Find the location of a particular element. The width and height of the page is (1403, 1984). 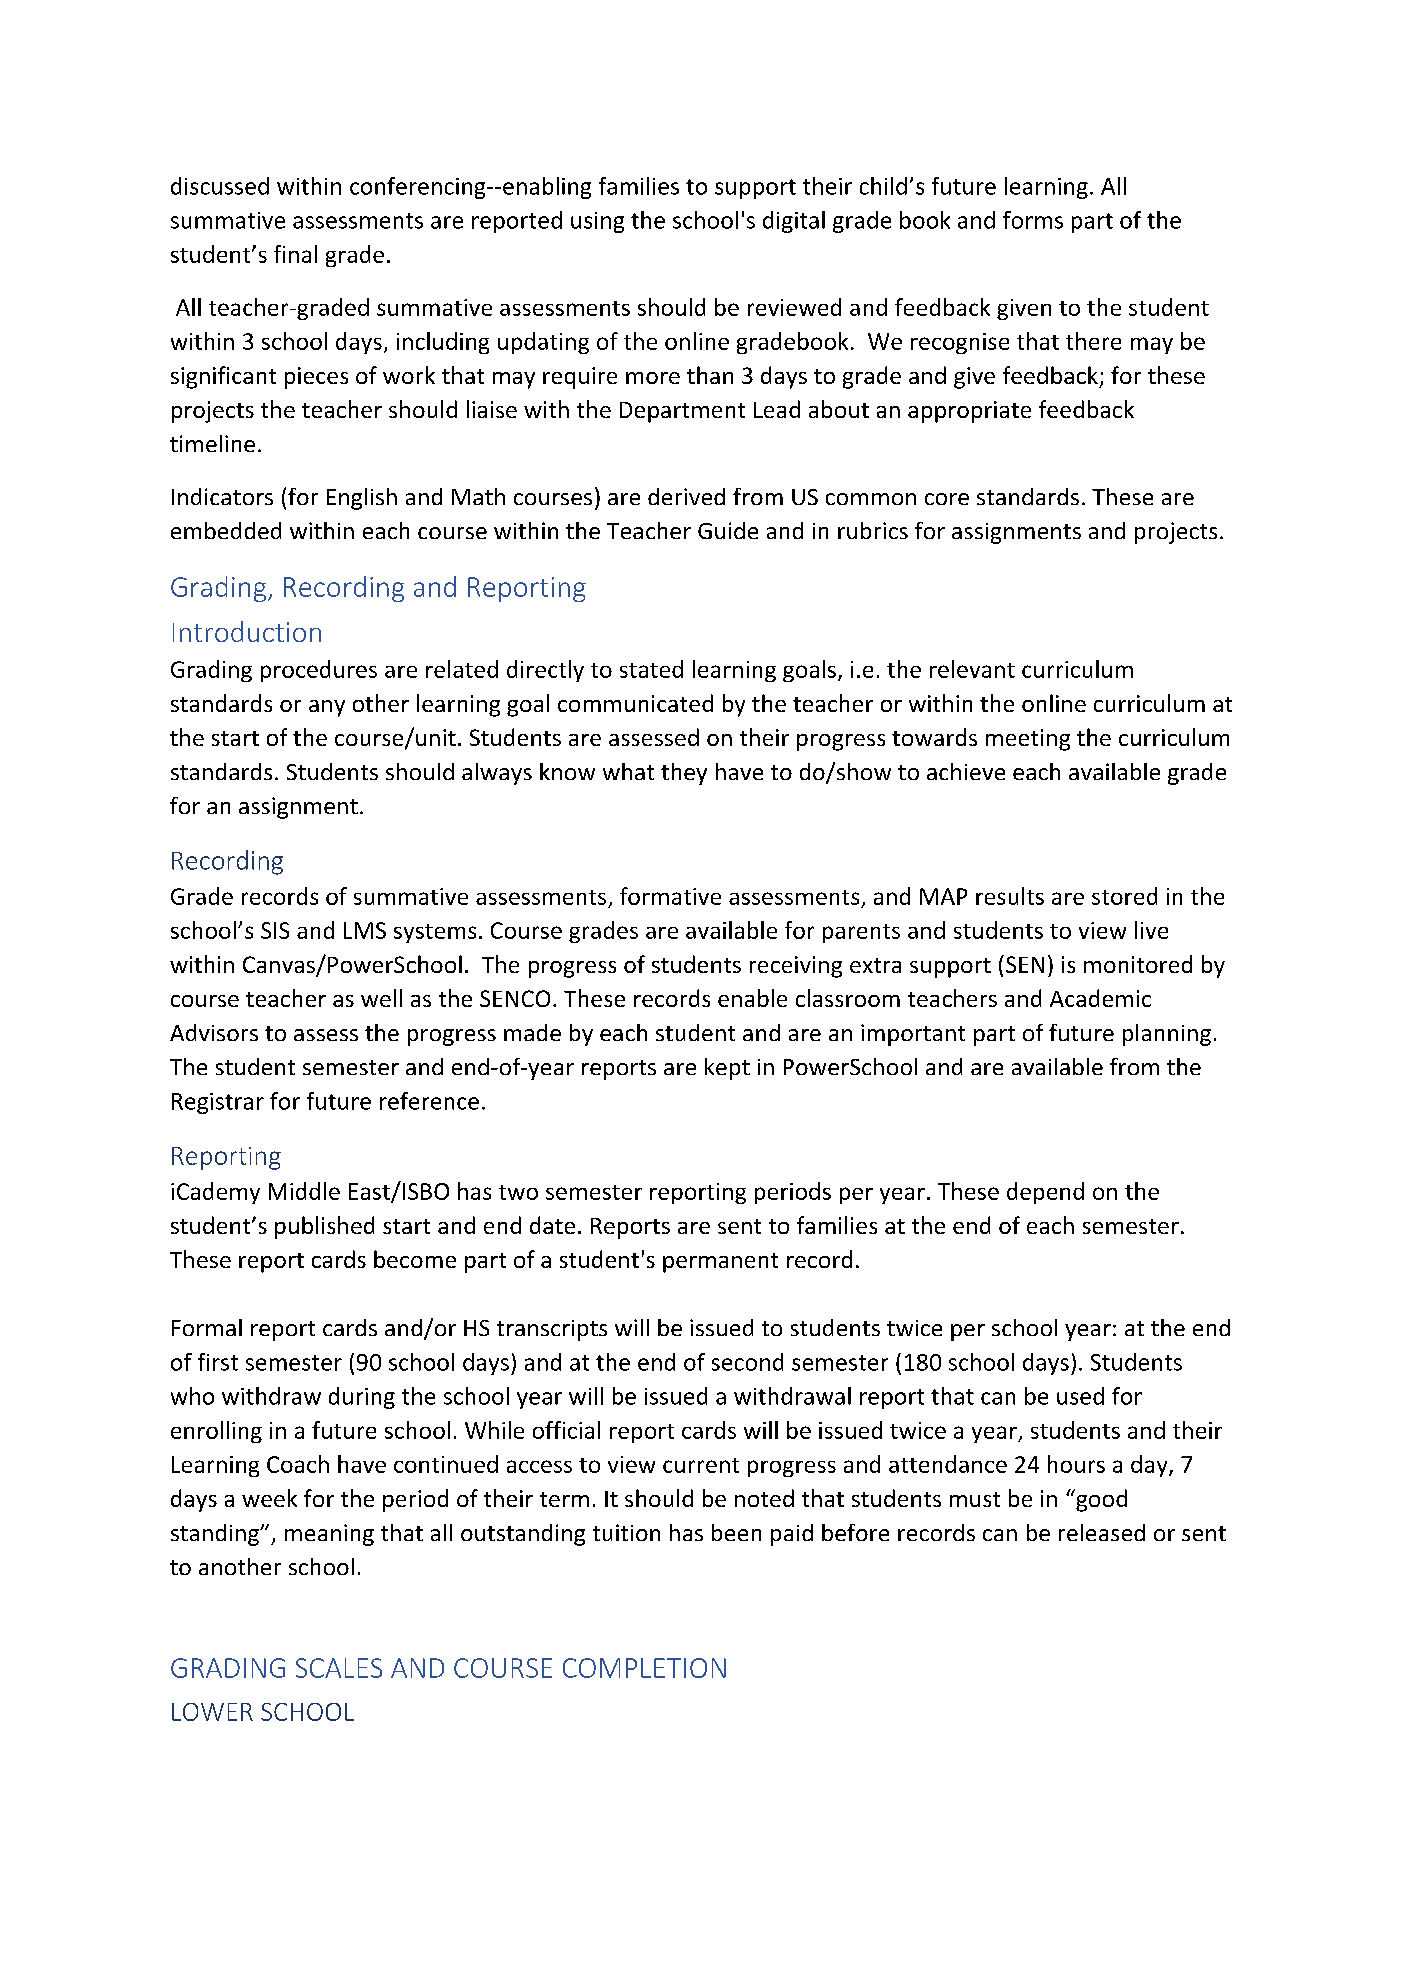

used is located at coordinates (1080, 1396).
